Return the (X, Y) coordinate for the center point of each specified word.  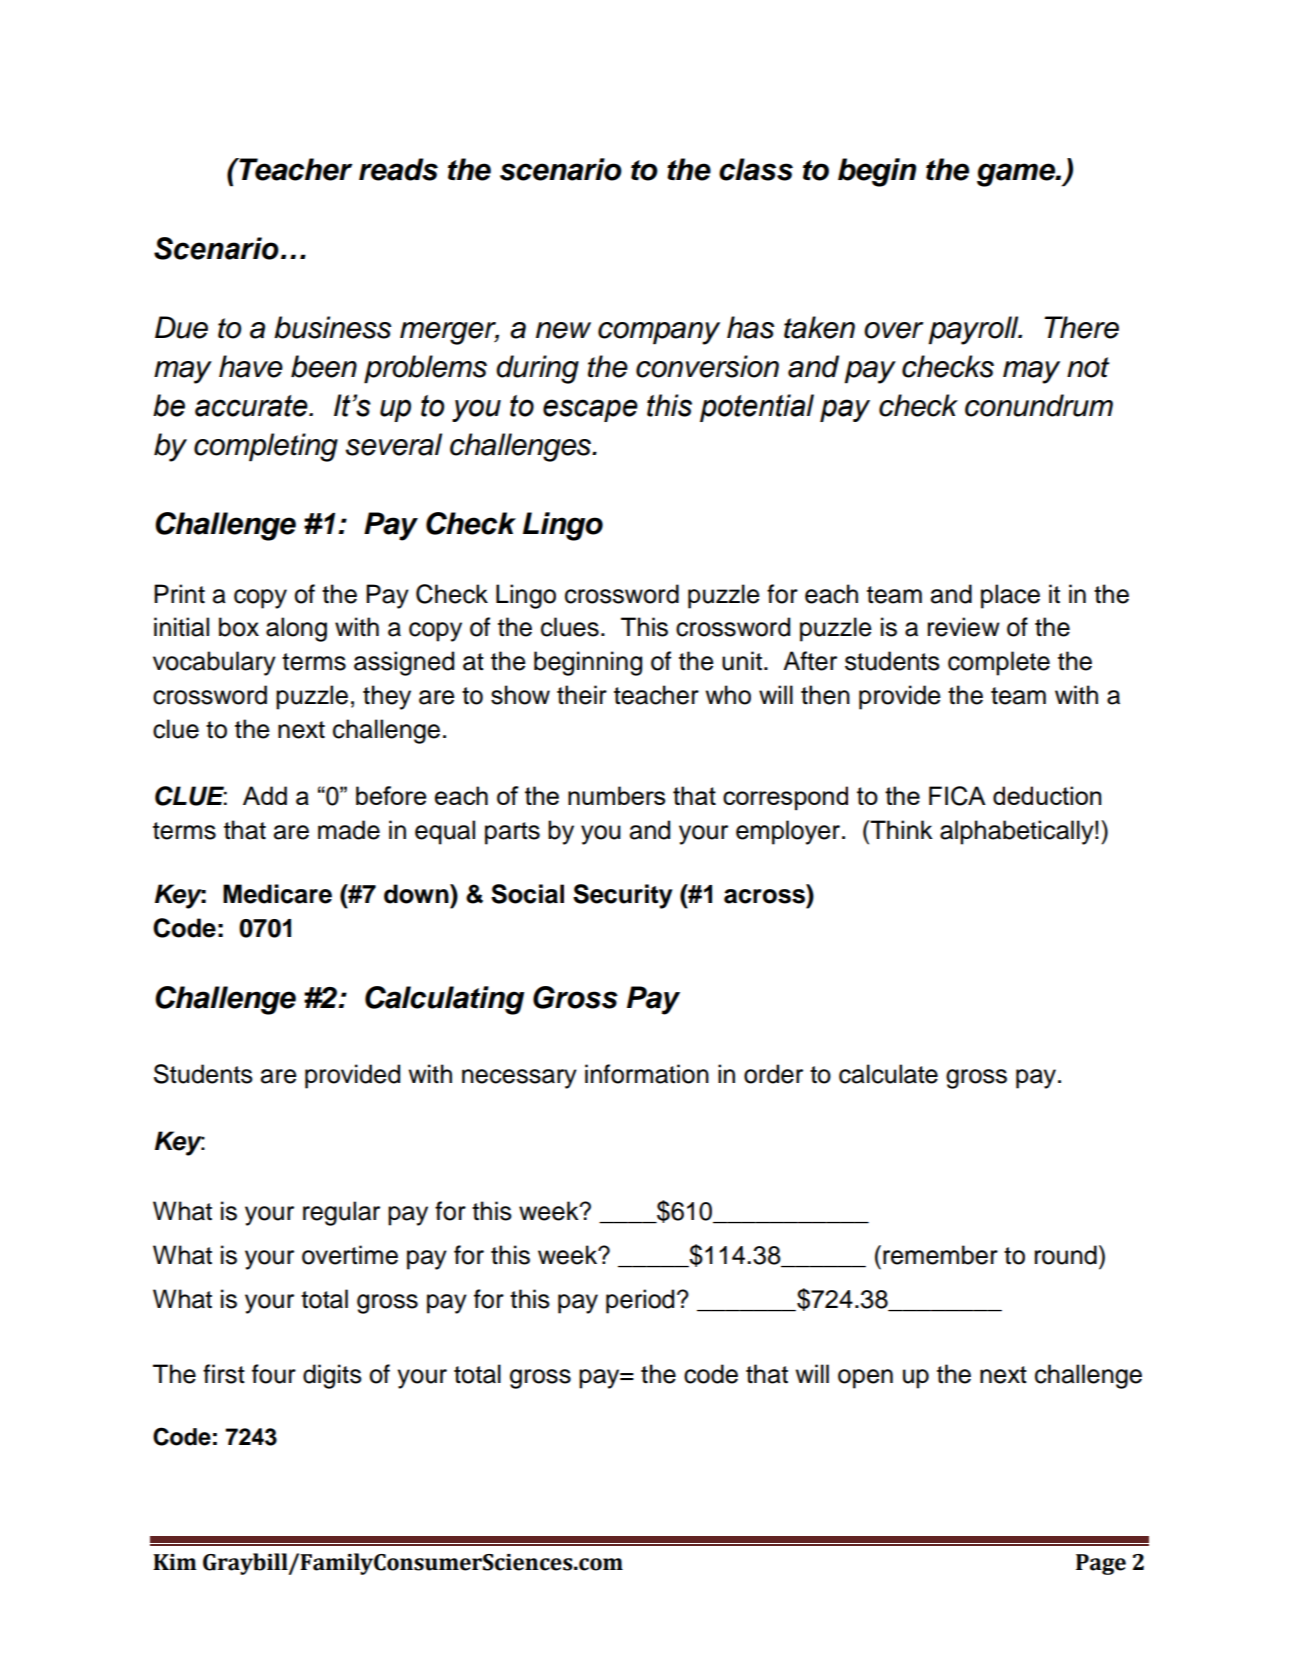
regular (341, 1213)
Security (623, 896)
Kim (174, 1562)
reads (398, 169)
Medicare (277, 894)
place (1010, 596)
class (756, 169)
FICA (957, 796)
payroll (974, 330)
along (296, 629)
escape (590, 410)
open (865, 1379)
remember (940, 1255)
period (640, 1301)
